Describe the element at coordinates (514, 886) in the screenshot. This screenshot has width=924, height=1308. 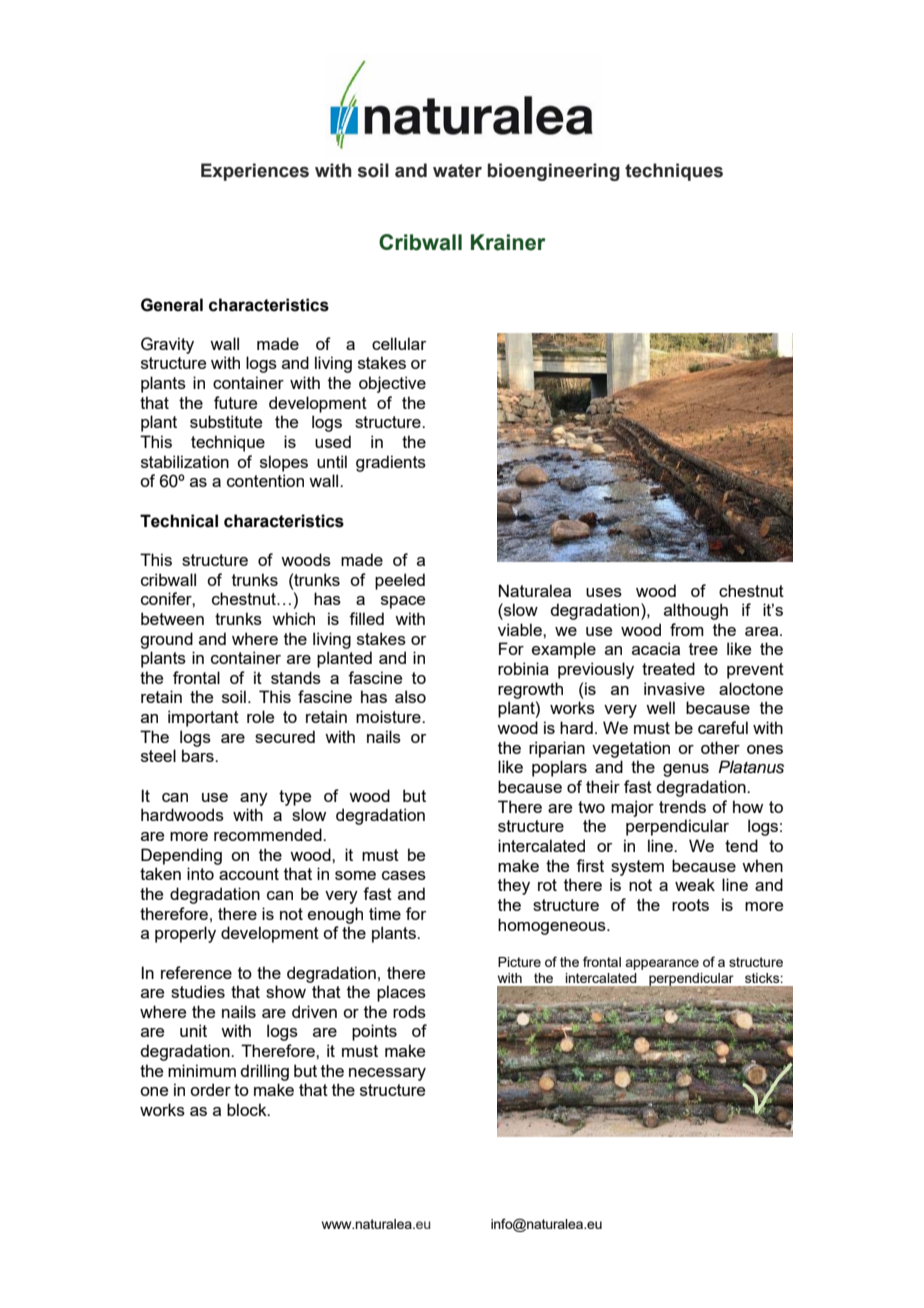
I see `they` at that location.
